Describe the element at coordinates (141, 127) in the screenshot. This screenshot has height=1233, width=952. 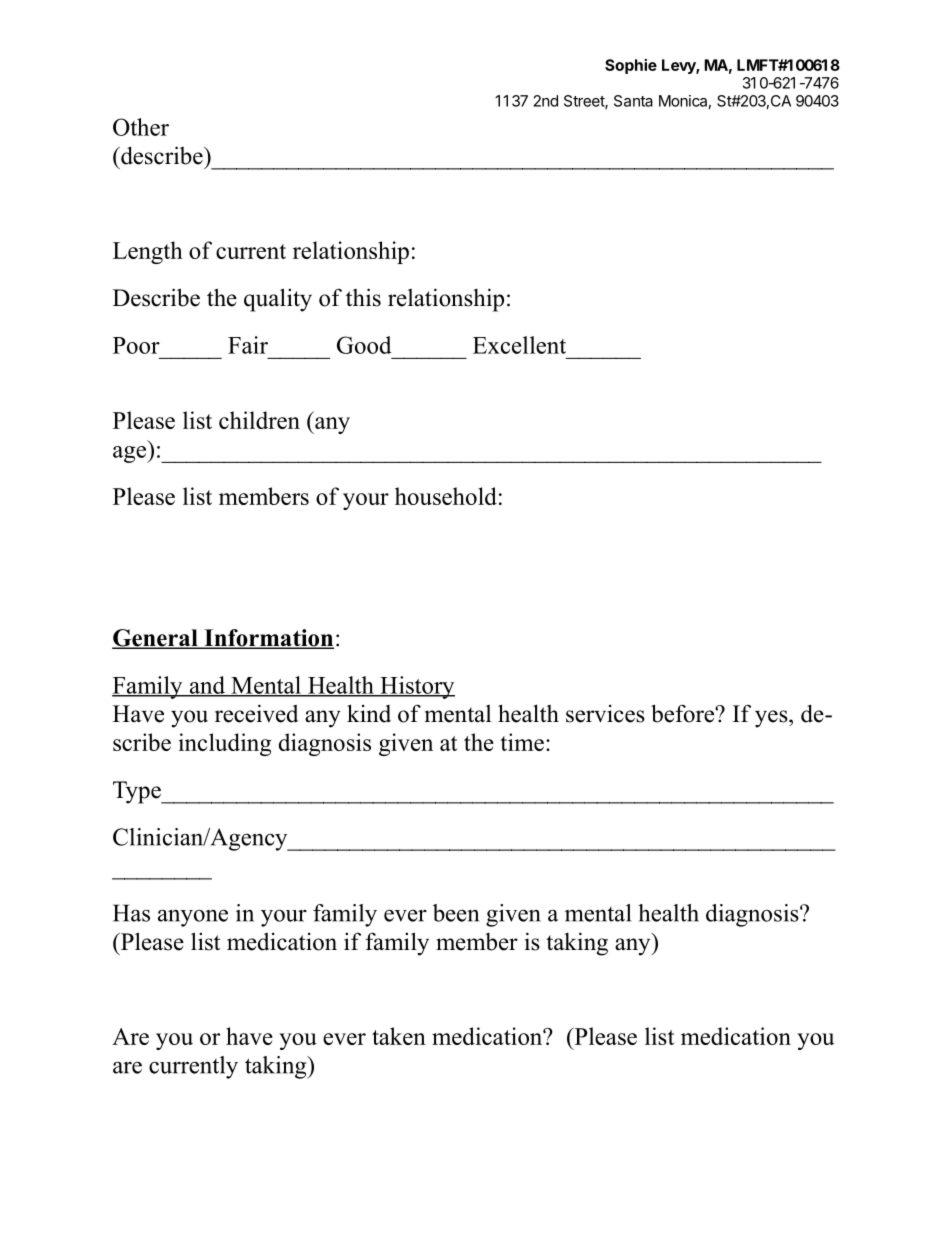
I see `Other` at that location.
